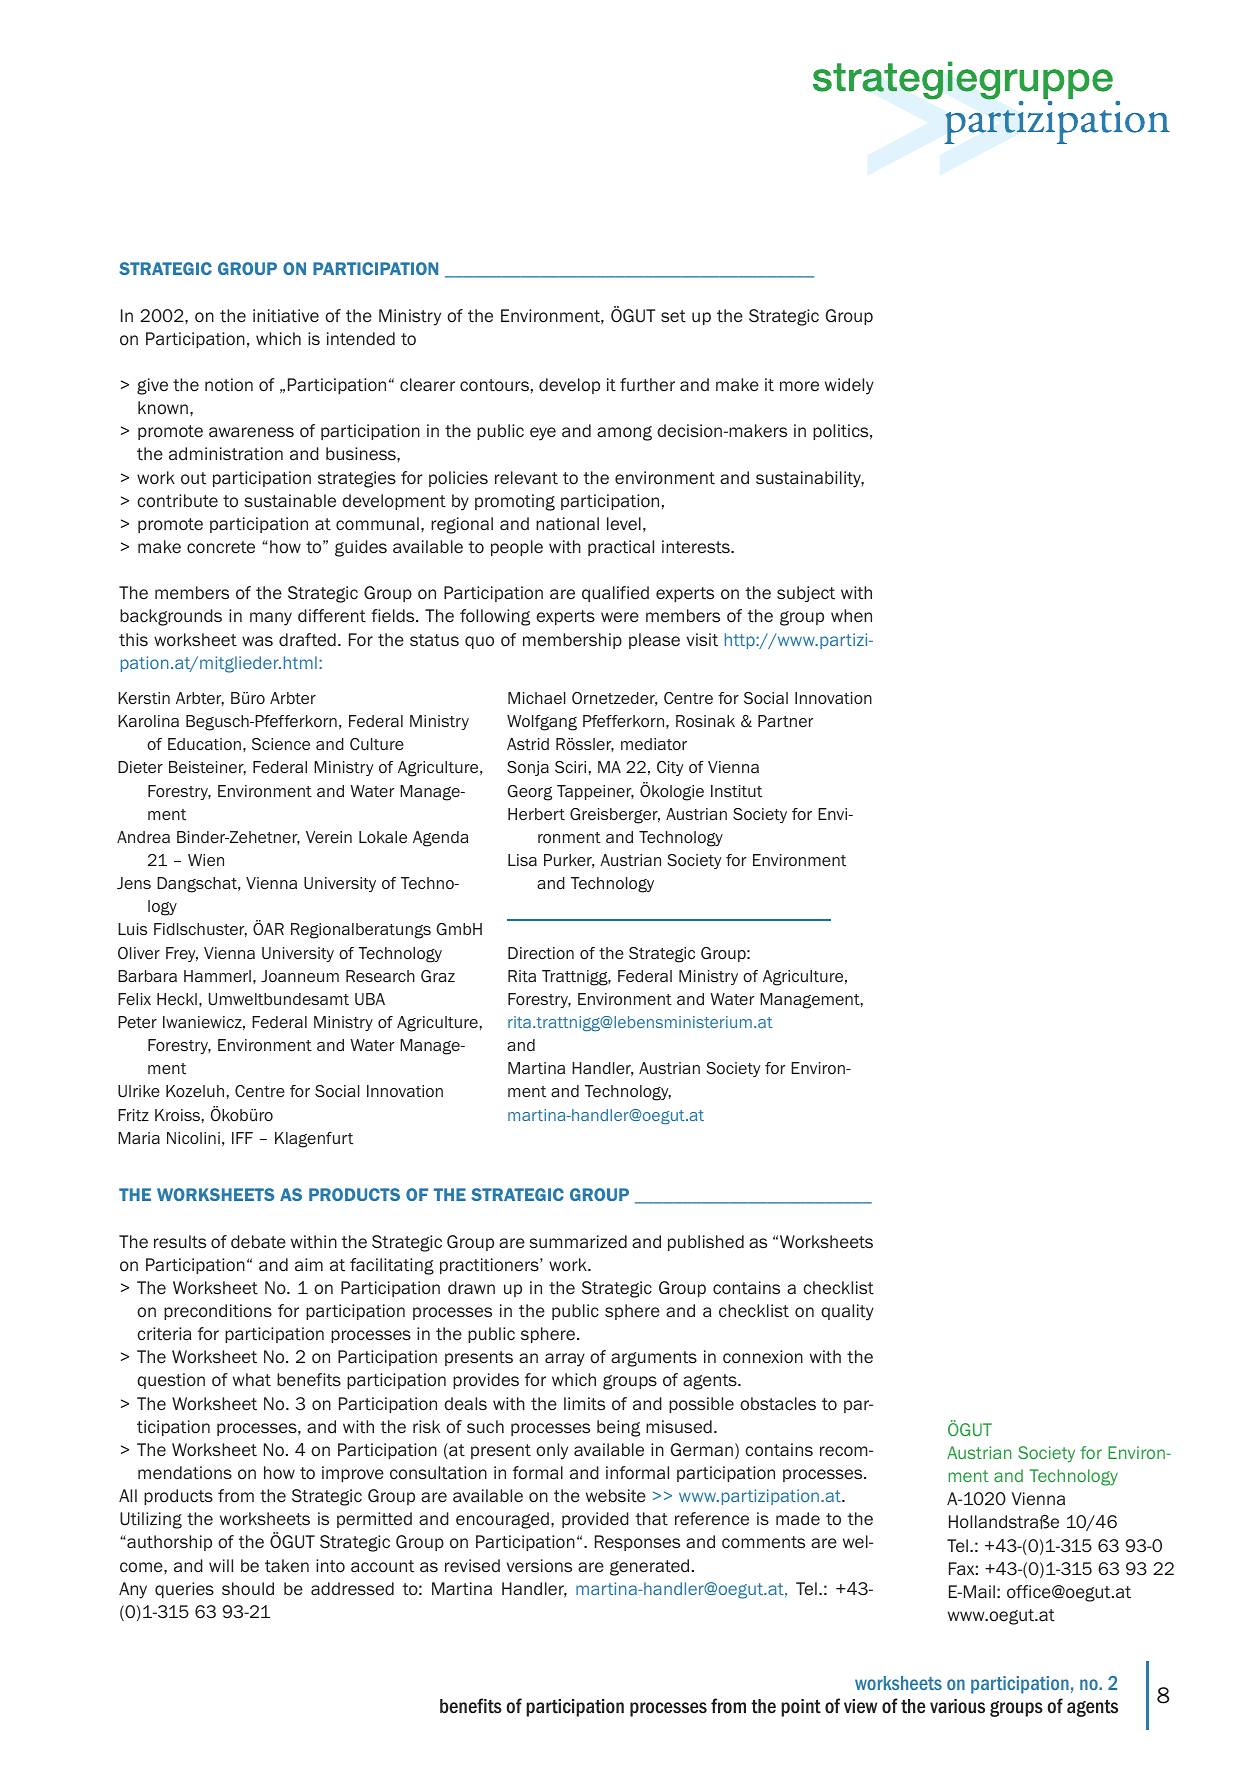 This image has height=1772, width=1253. I want to click on contours, so click(494, 385).
